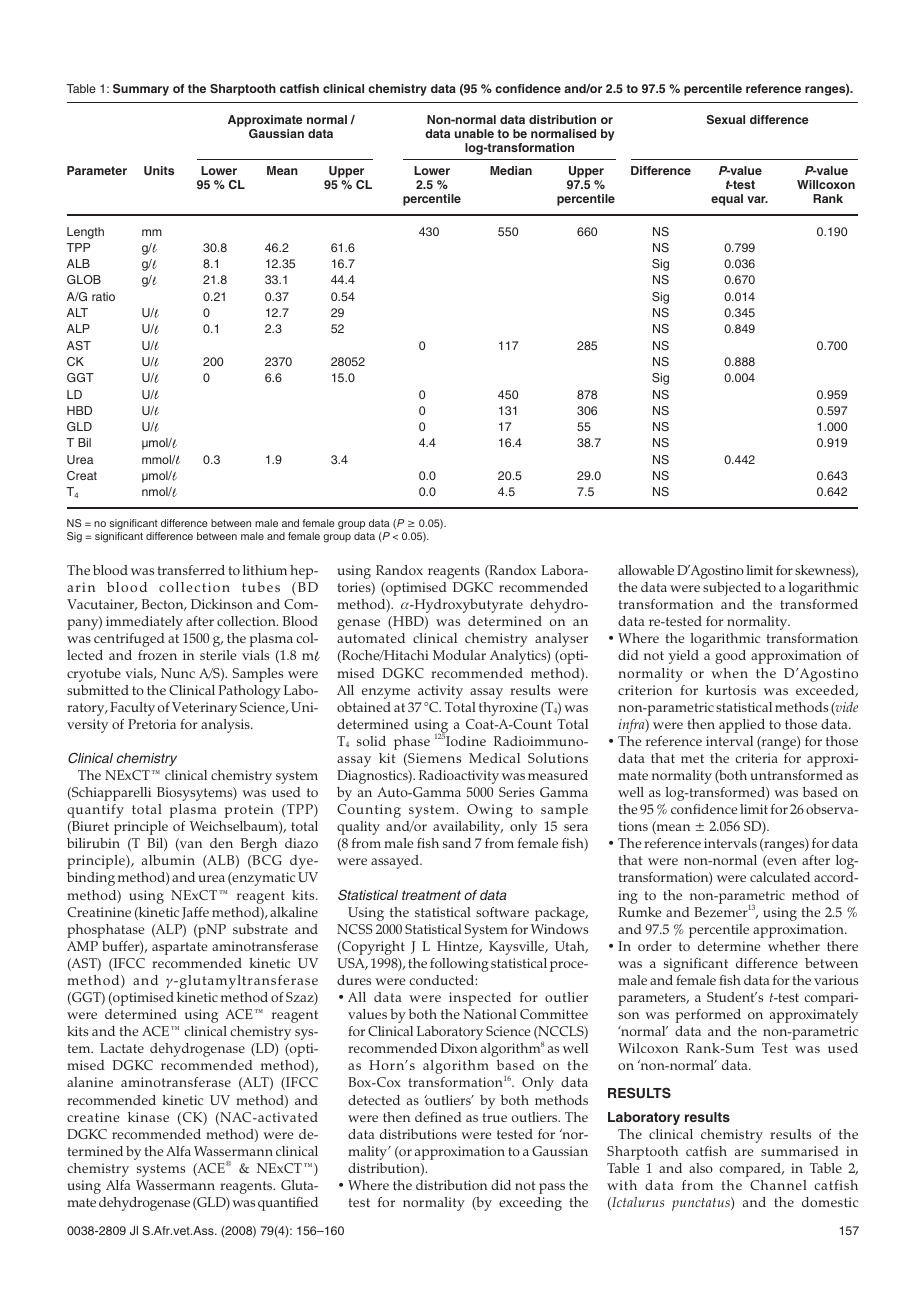 This document has width=924, height=1309. I want to click on software, so click(502, 912).
